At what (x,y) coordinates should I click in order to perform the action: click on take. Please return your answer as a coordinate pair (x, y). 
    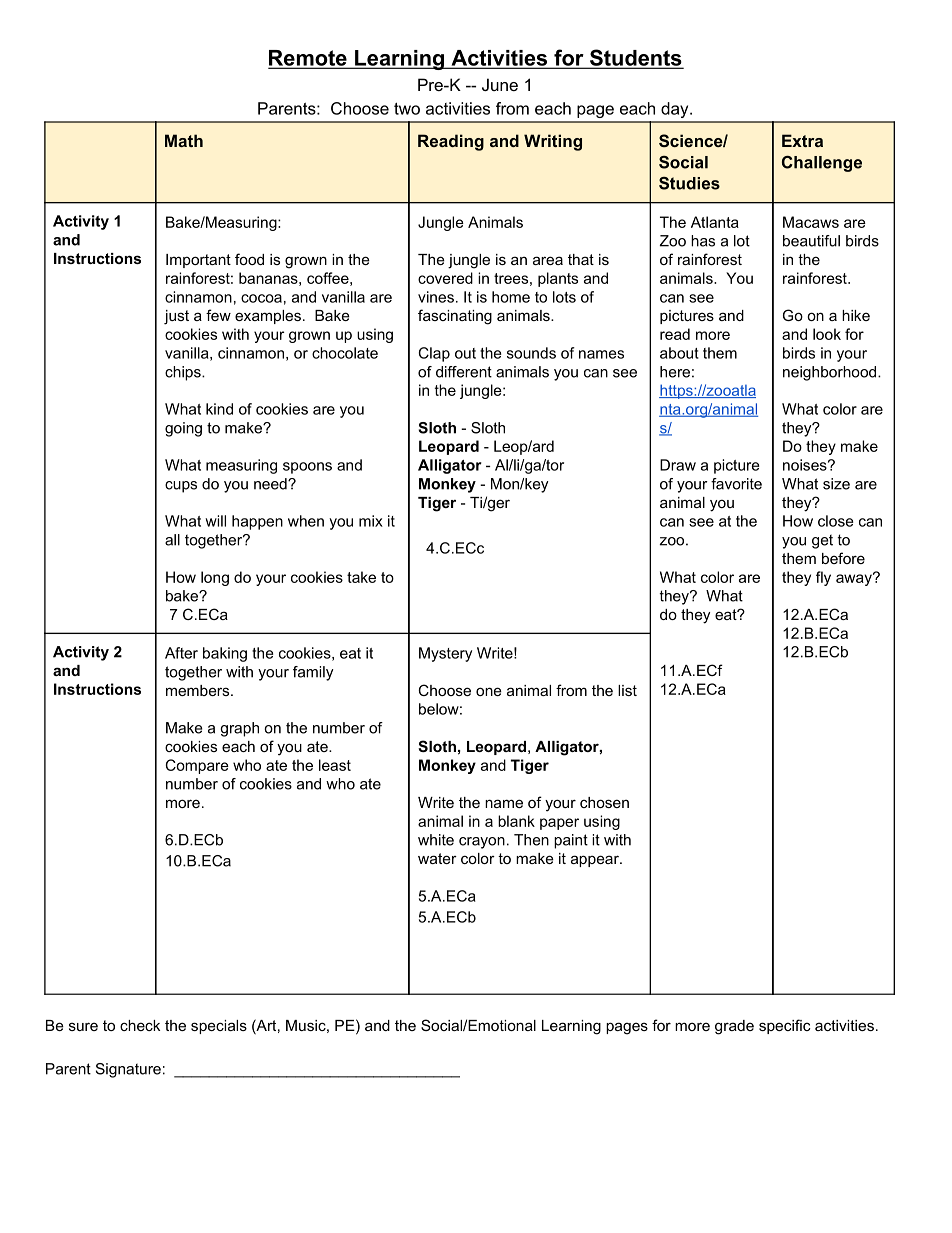
    Looking at the image, I should click on (361, 577).
